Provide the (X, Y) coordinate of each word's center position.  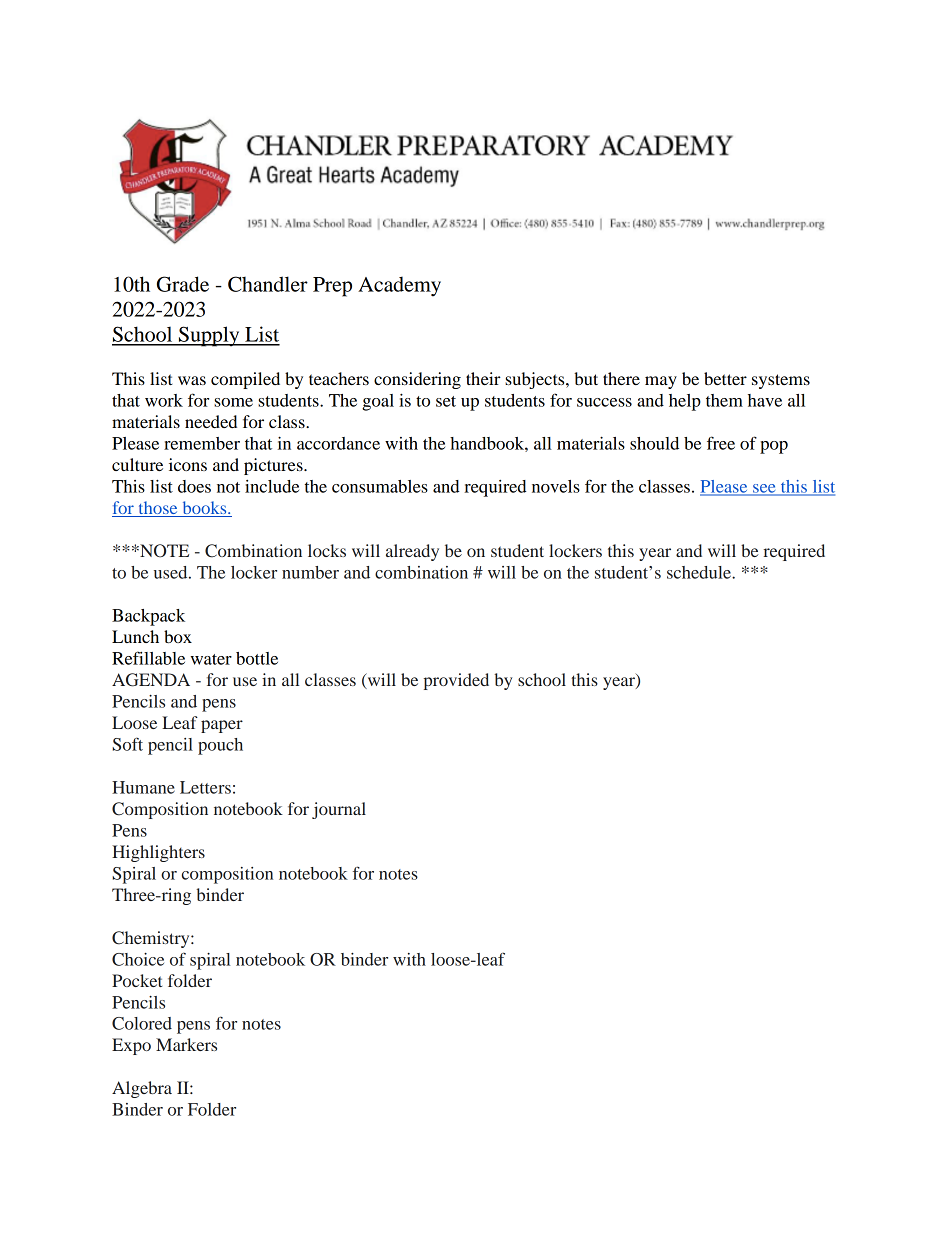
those (158, 509)
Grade (183, 284)
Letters (205, 787)
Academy (399, 286)
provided (456, 681)
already (412, 552)
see (764, 489)
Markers (186, 1044)
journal (339, 810)
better (725, 378)
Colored (142, 1023)
